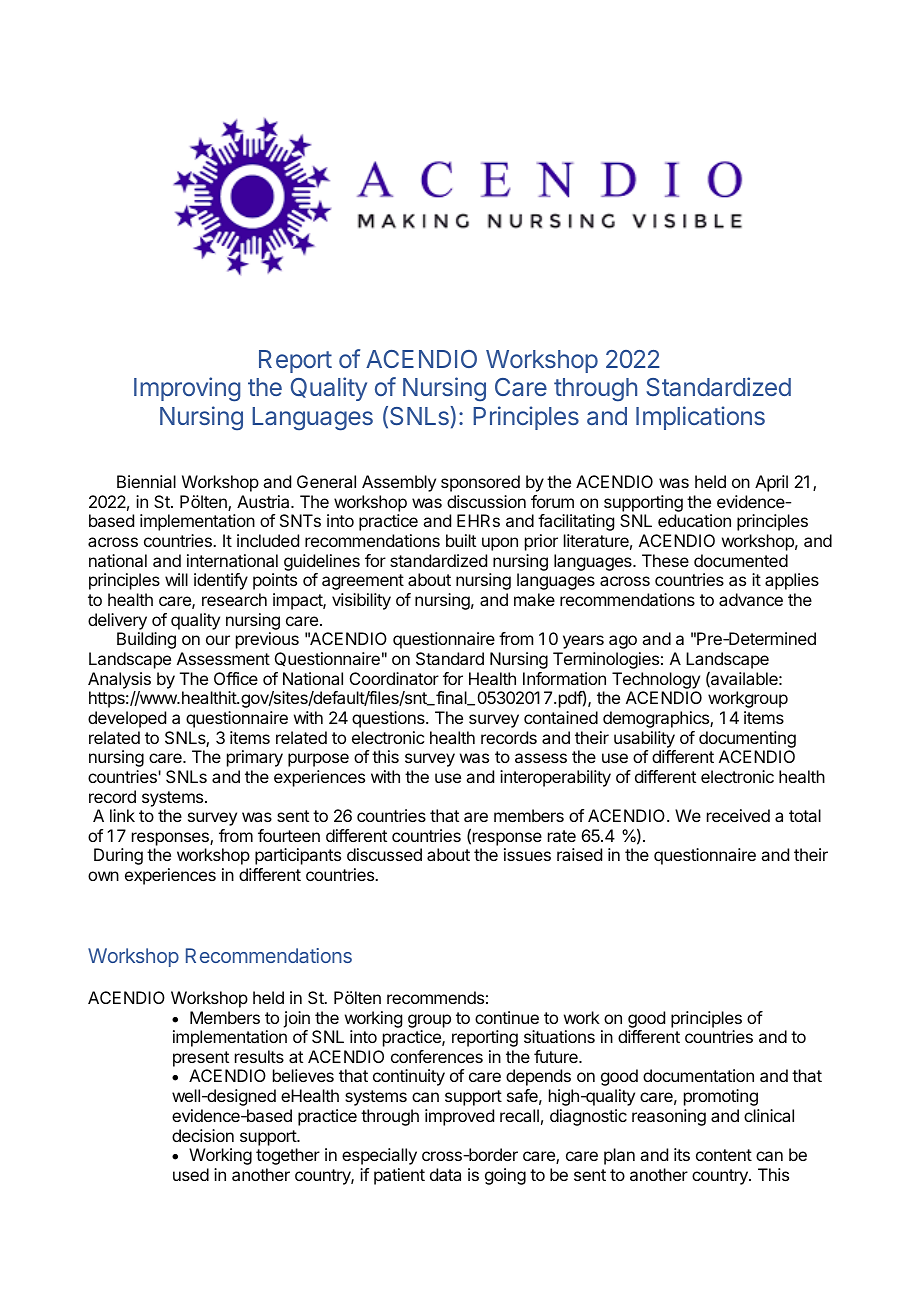 This screenshot has height=1308, width=924. Describe the element at coordinates (394, 678) in the screenshot. I see `Coordinator` at that location.
